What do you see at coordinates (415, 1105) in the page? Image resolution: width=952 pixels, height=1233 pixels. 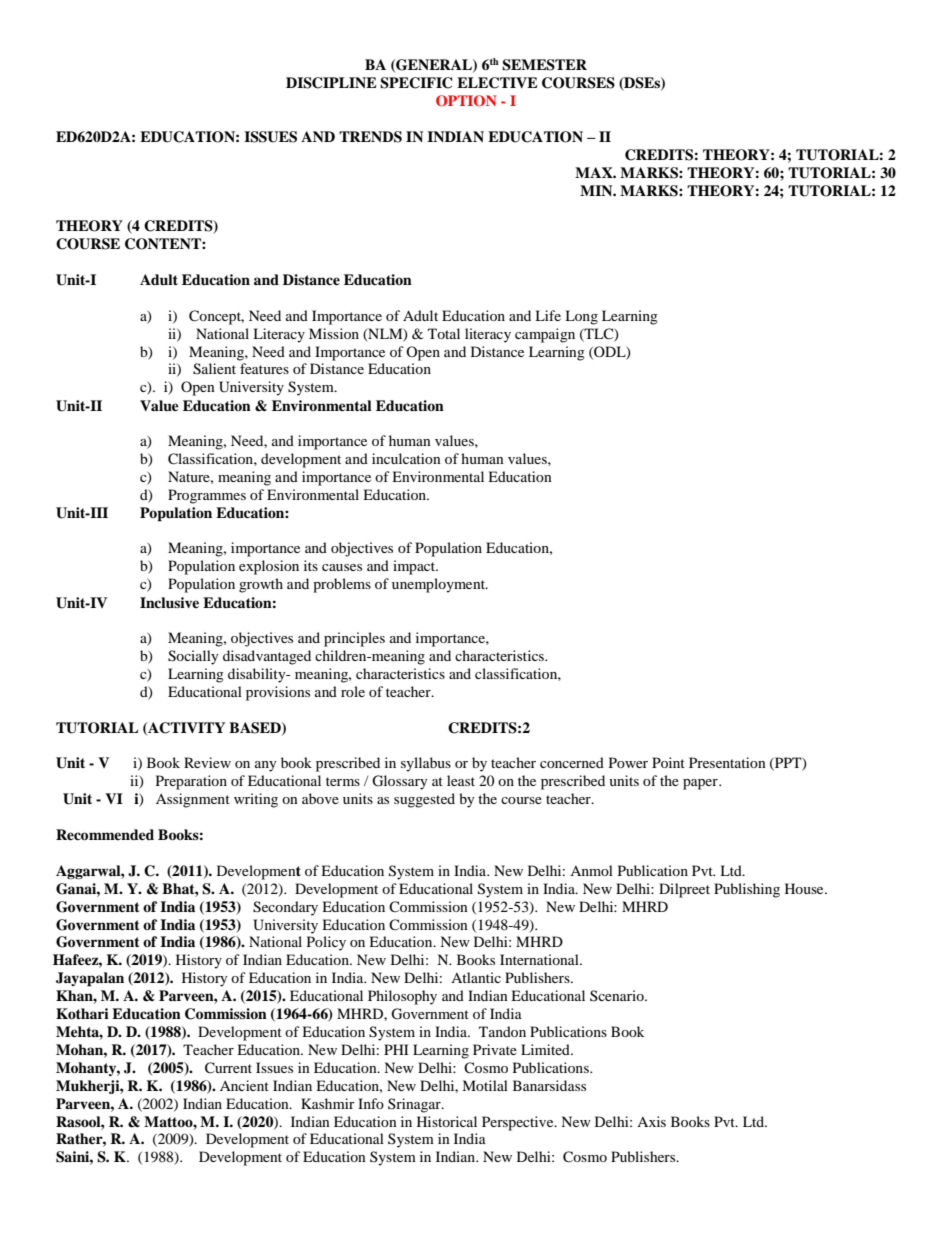 I see `Srinagar` at bounding box center [415, 1105].
